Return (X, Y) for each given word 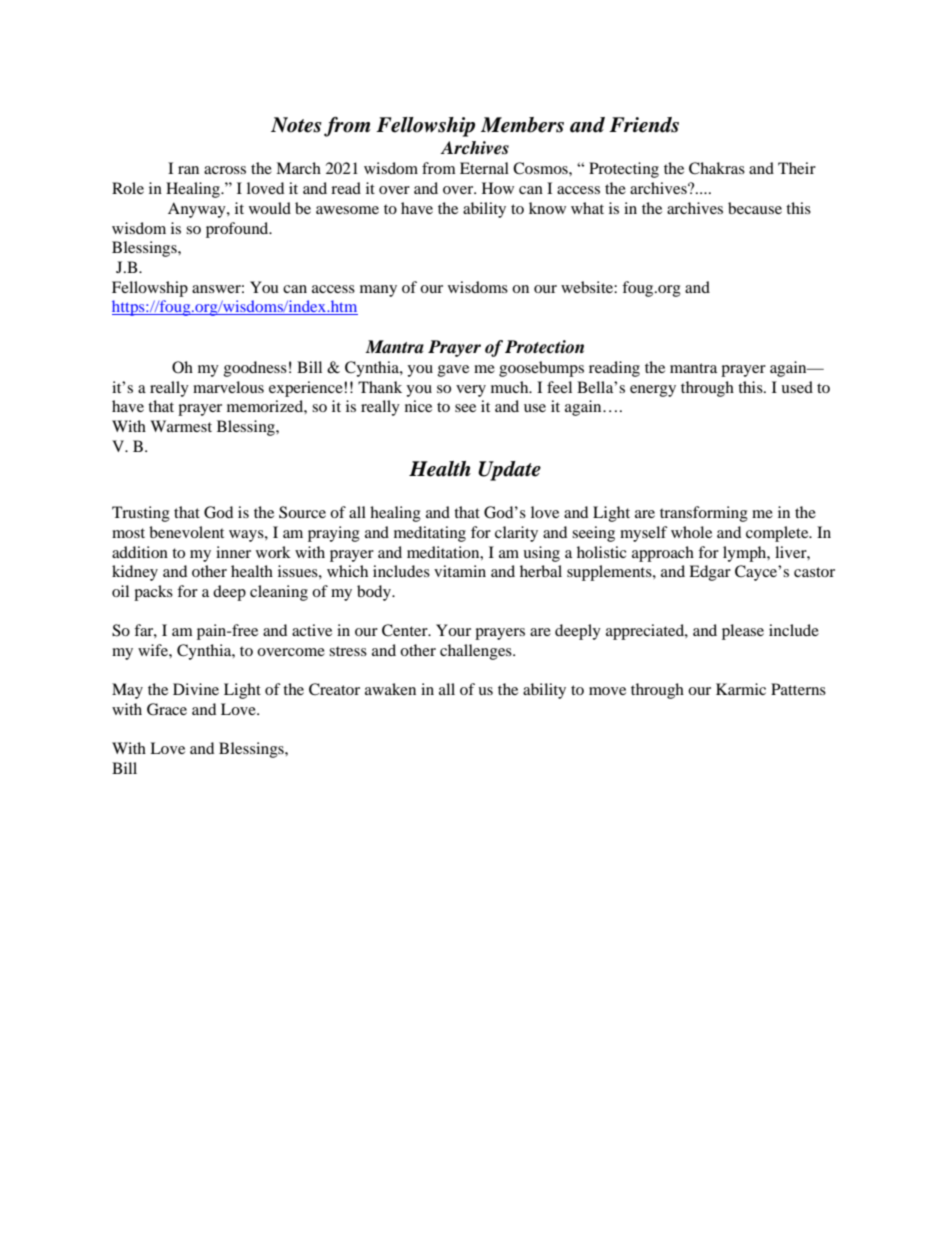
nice (418, 406)
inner (233, 552)
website (588, 287)
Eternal (484, 168)
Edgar (710, 573)
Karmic (741, 689)
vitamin (460, 571)
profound (238, 230)
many (378, 291)
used (797, 387)
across (225, 170)
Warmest (181, 426)
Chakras (717, 168)
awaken (390, 689)
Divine (196, 689)
